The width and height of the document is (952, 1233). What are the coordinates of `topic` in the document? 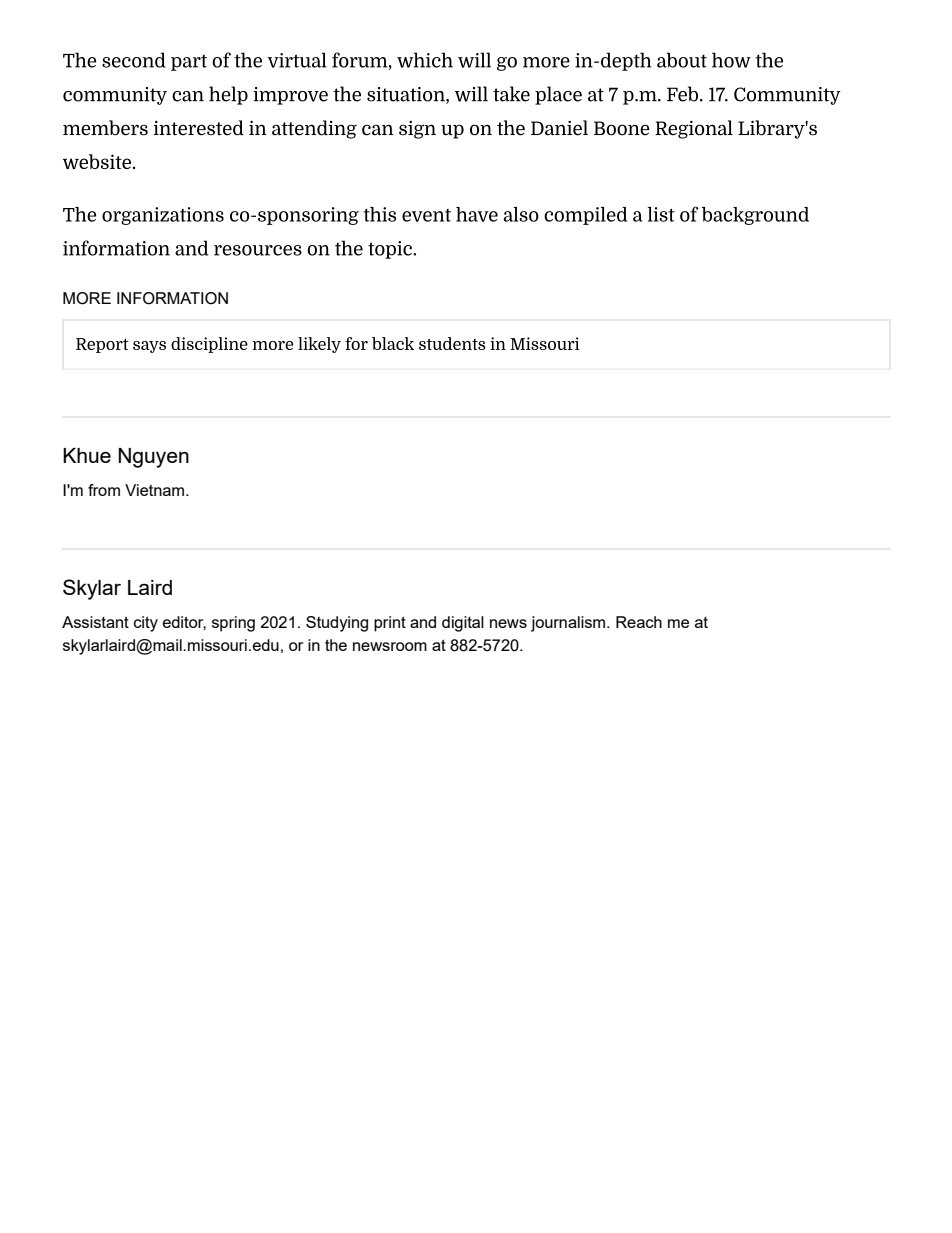 It's located at (391, 250).
